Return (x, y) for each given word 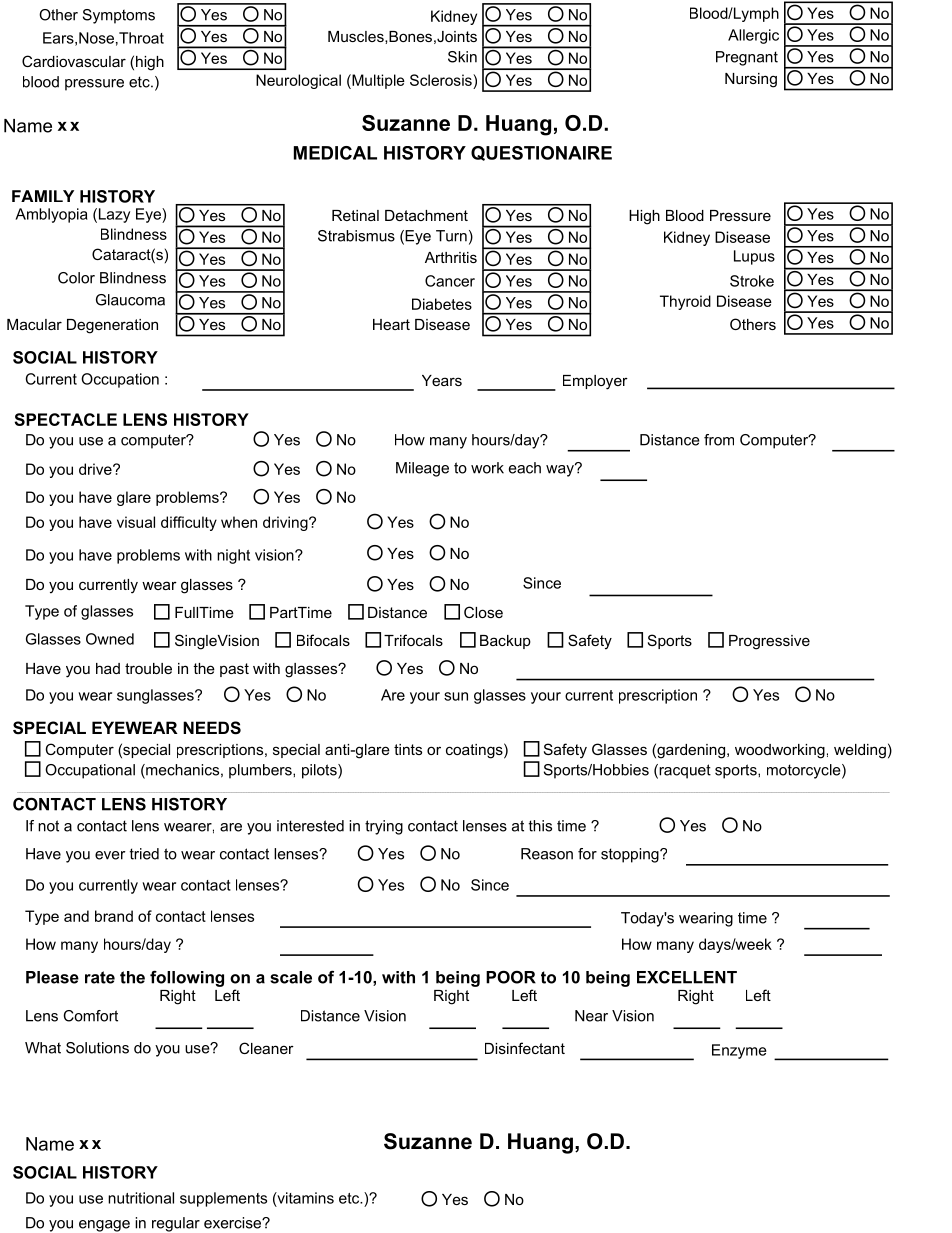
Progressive (769, 642)
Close (483, 612)
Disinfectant (525, 1048)
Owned (110, 639)
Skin (462, 57)
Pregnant (747, 58)
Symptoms (119, 16)
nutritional (141, 1198)
